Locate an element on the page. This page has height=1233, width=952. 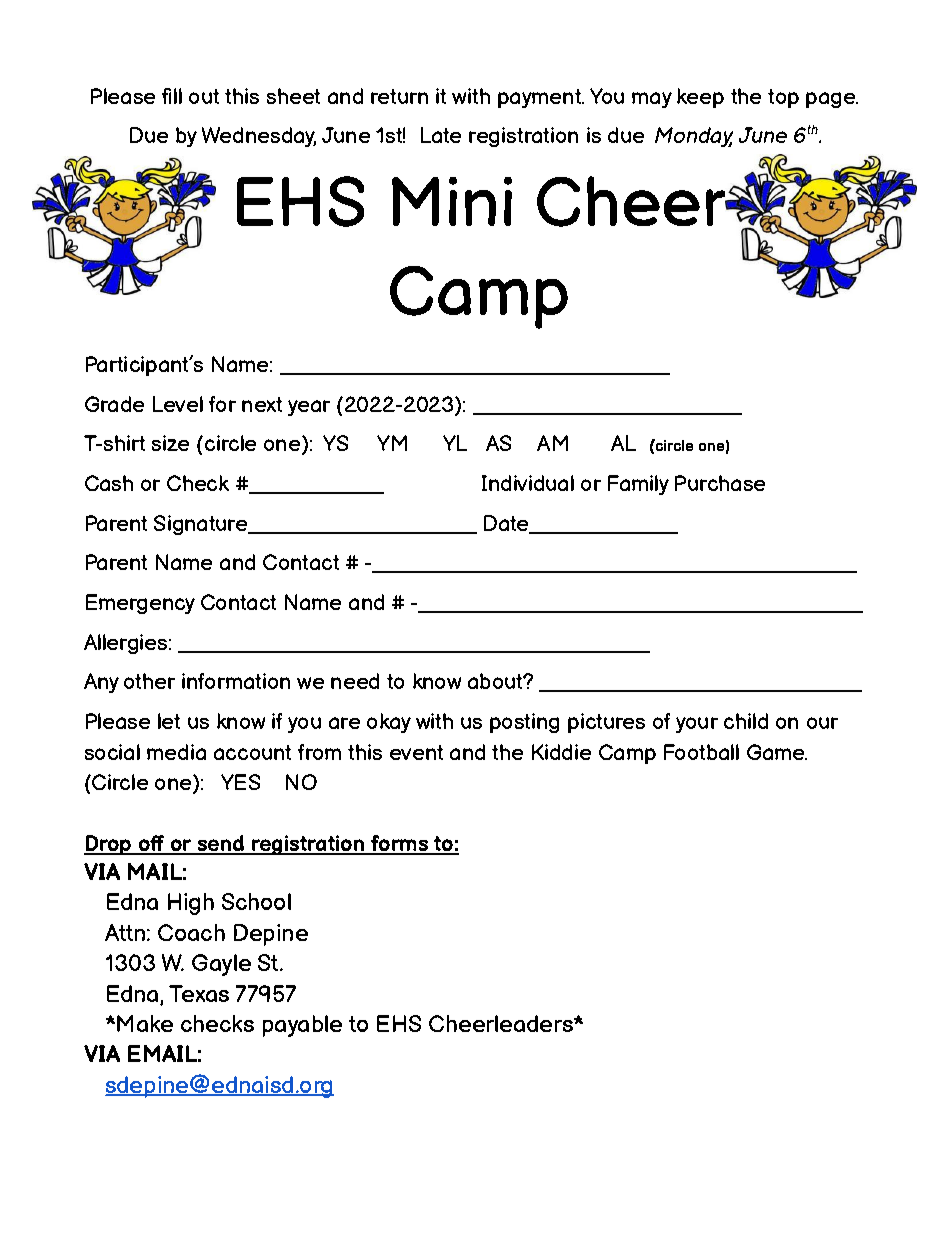
let is located at coordinates (169, 721).
